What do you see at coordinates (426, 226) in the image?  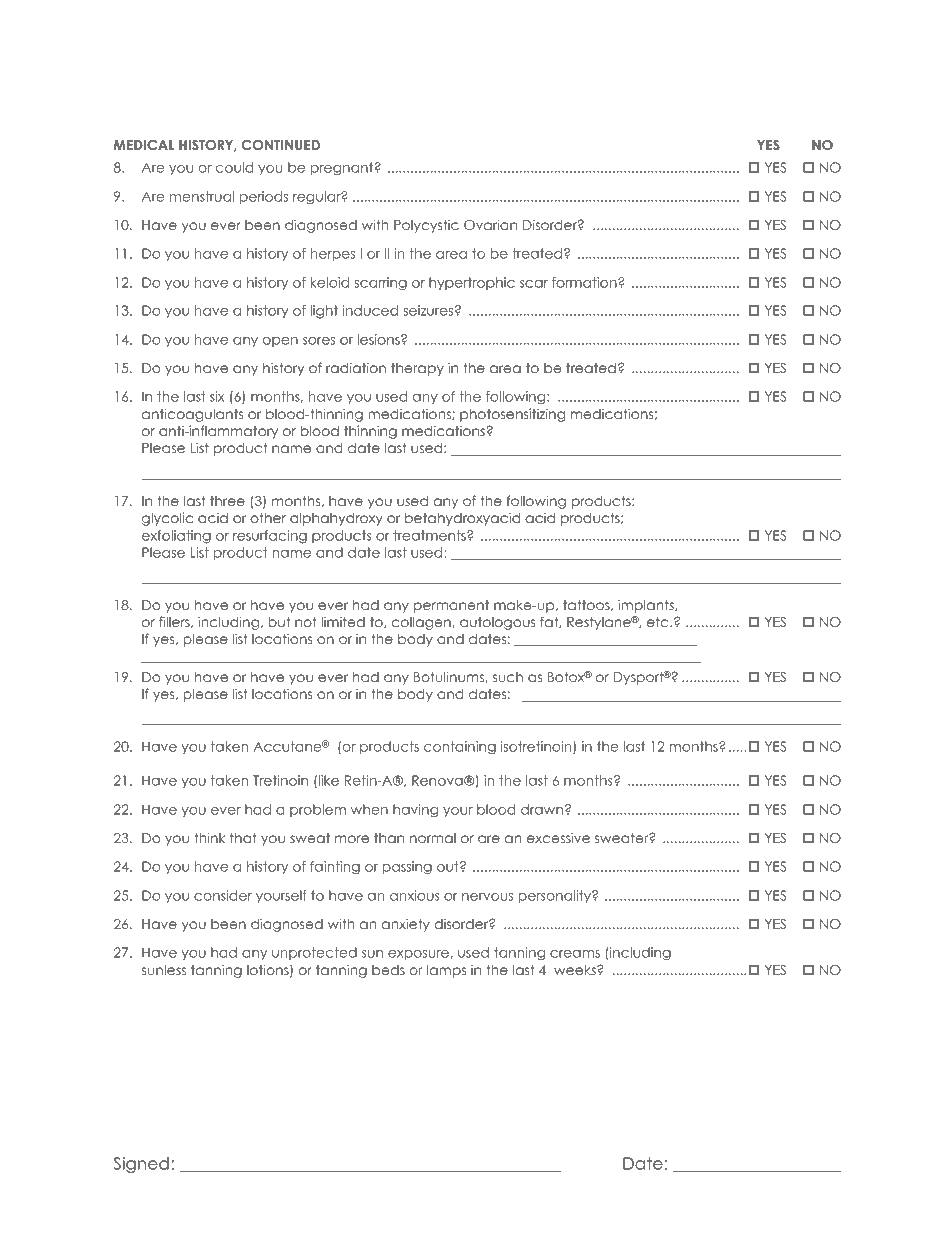 I see `Polycystic` at bounding box center [426, 226].
